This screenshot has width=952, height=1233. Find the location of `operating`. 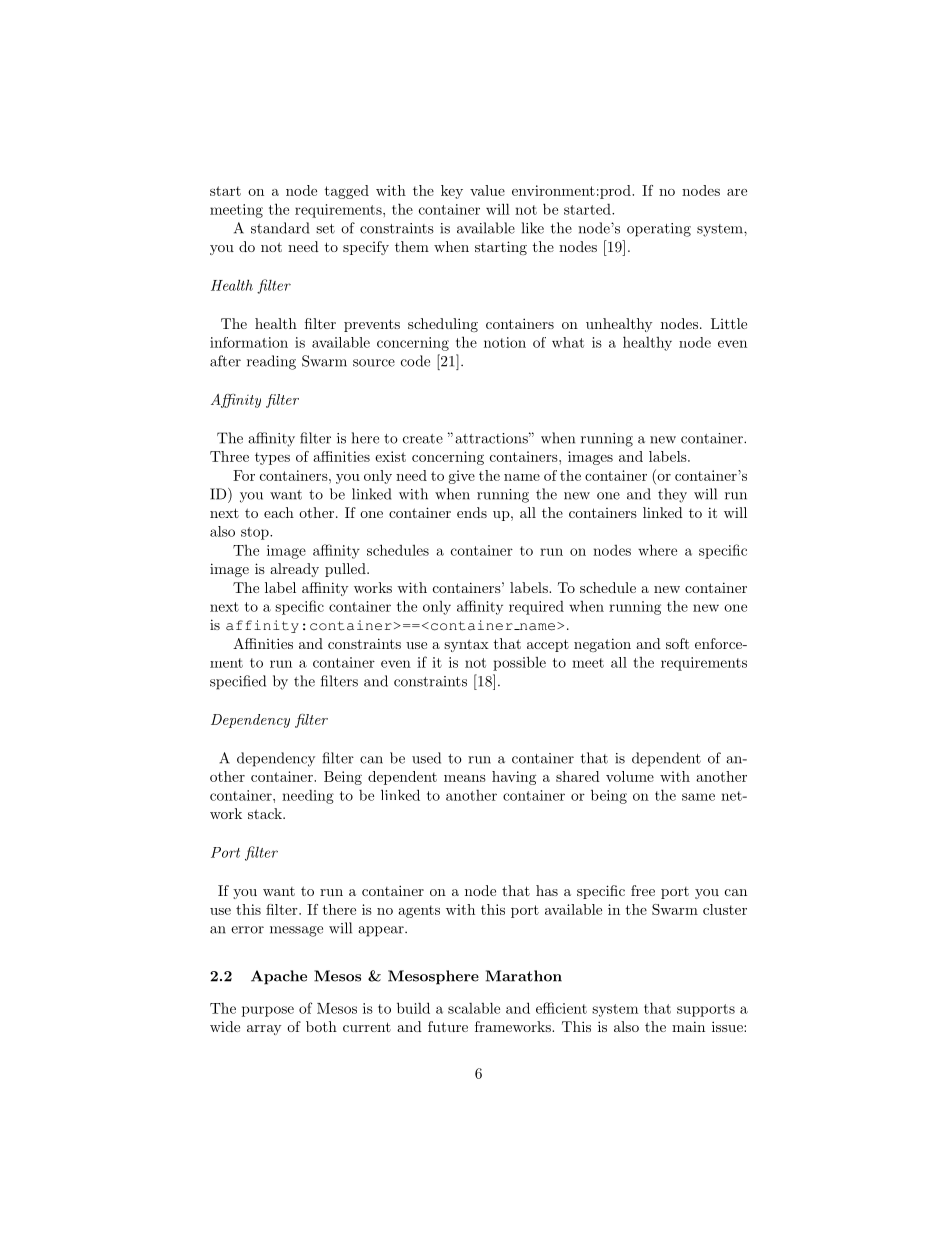

operating is located at coordinates (659, 230).
